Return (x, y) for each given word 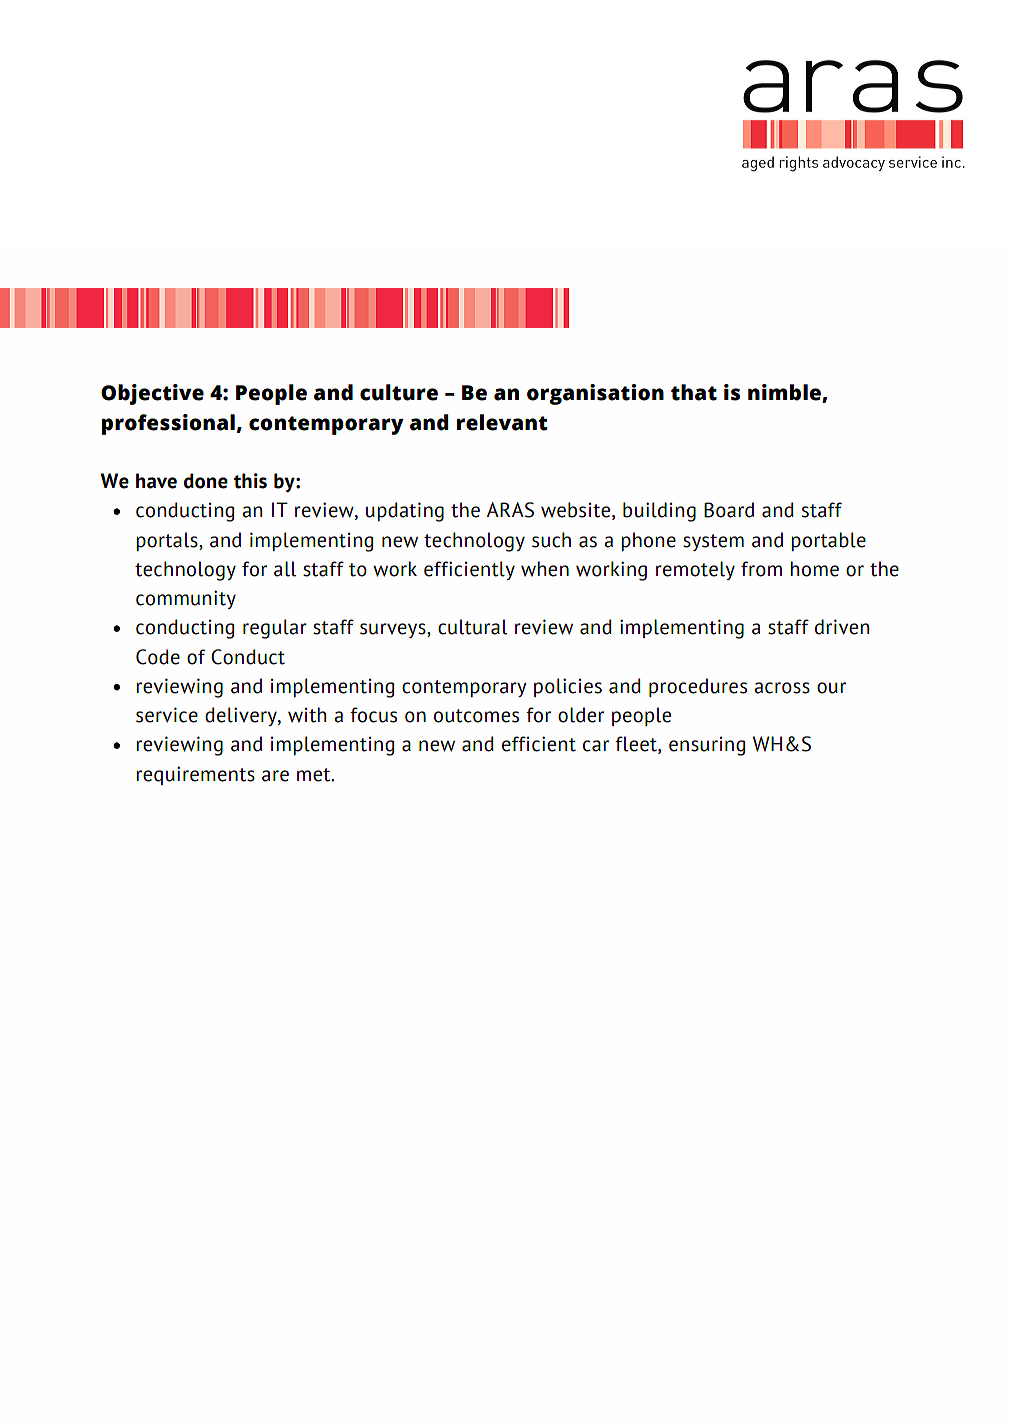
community (186, 599)
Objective (152, 394)
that (694, 392)
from (761, 569)
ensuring (707, 746)
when (545, 569)
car (596, 746)
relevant (502, 422)
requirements (195, 775)
